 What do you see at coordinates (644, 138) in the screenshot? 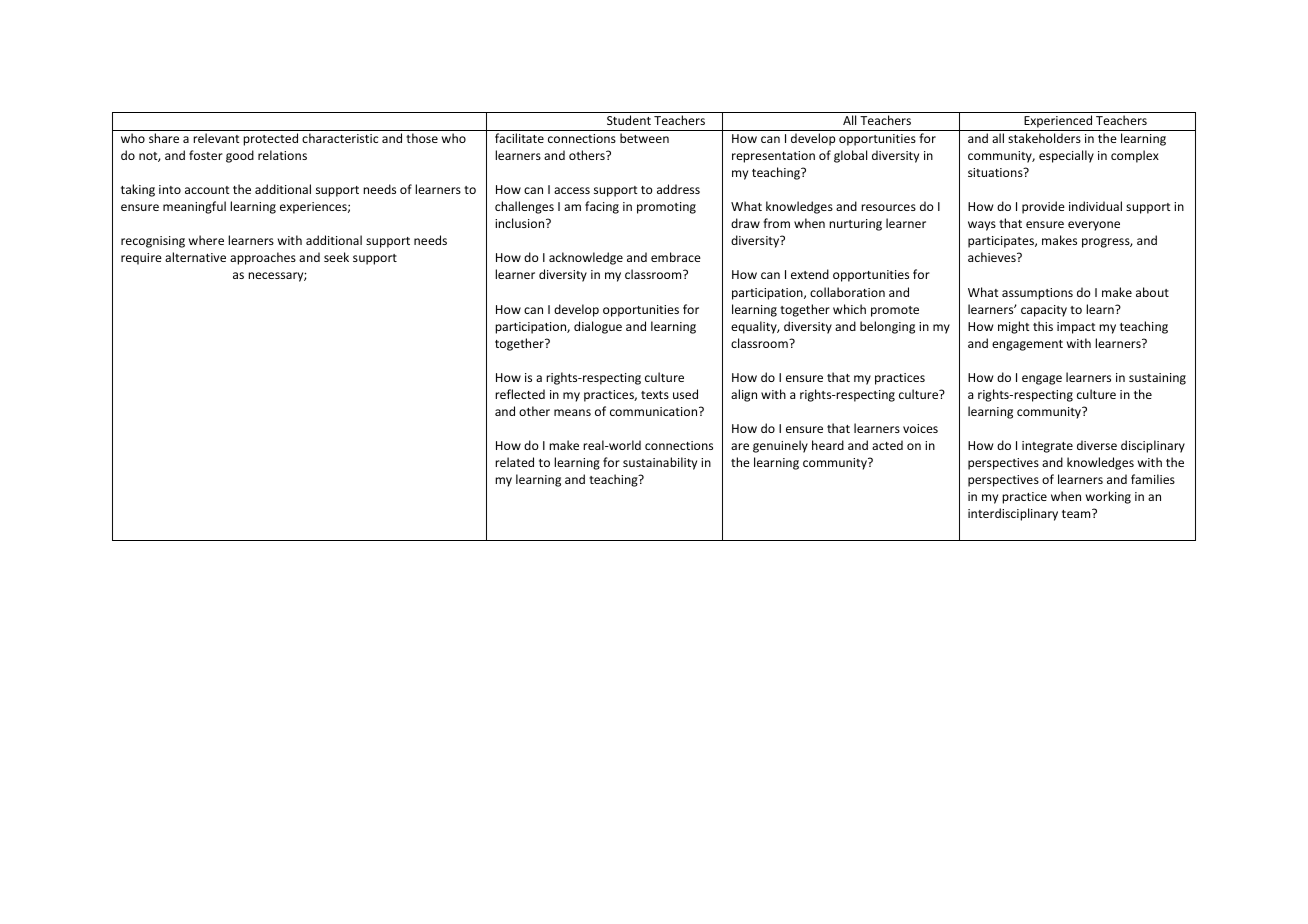
I see `between` at bounding box center [644, 138].
